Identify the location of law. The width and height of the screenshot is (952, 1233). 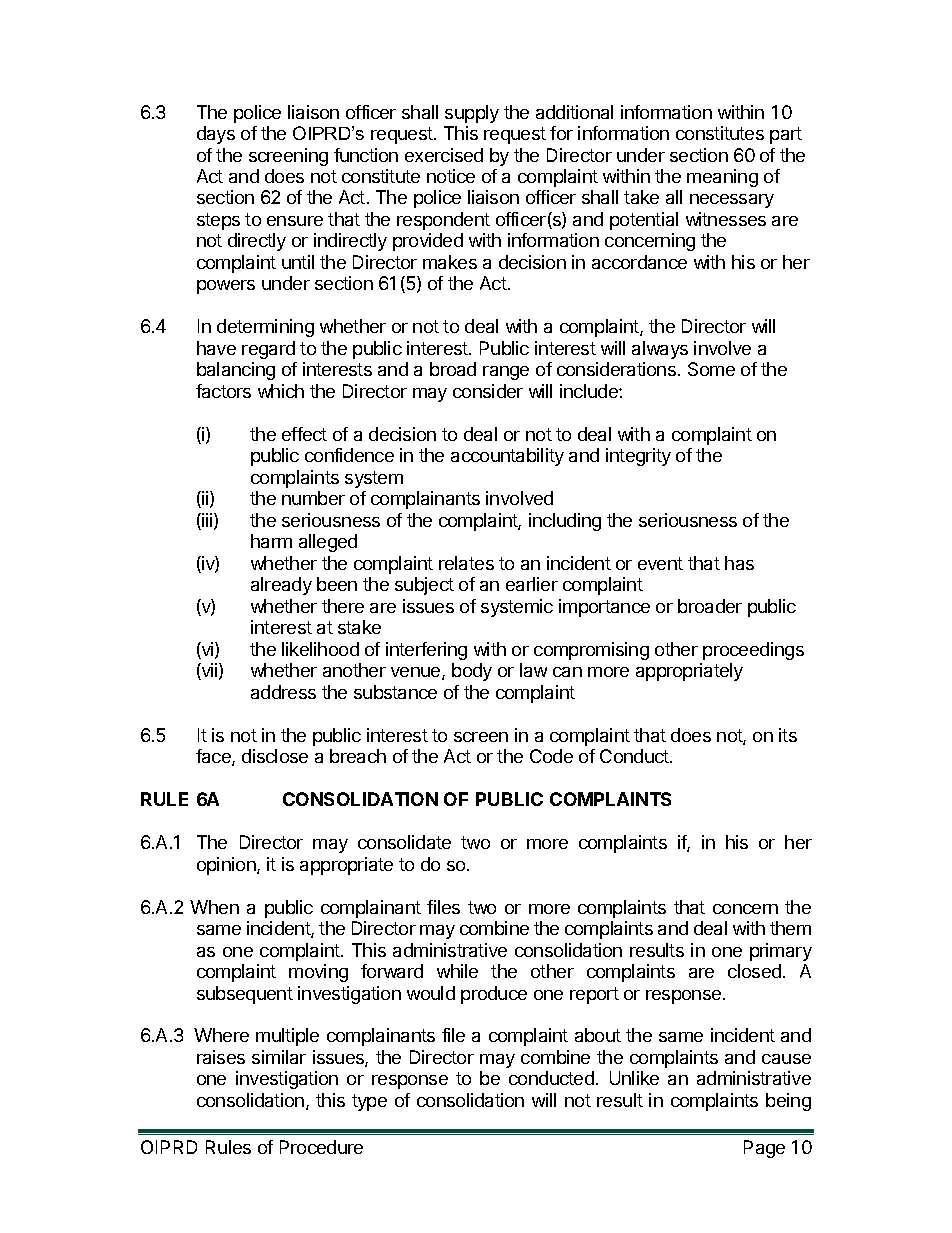
(533, 670).
